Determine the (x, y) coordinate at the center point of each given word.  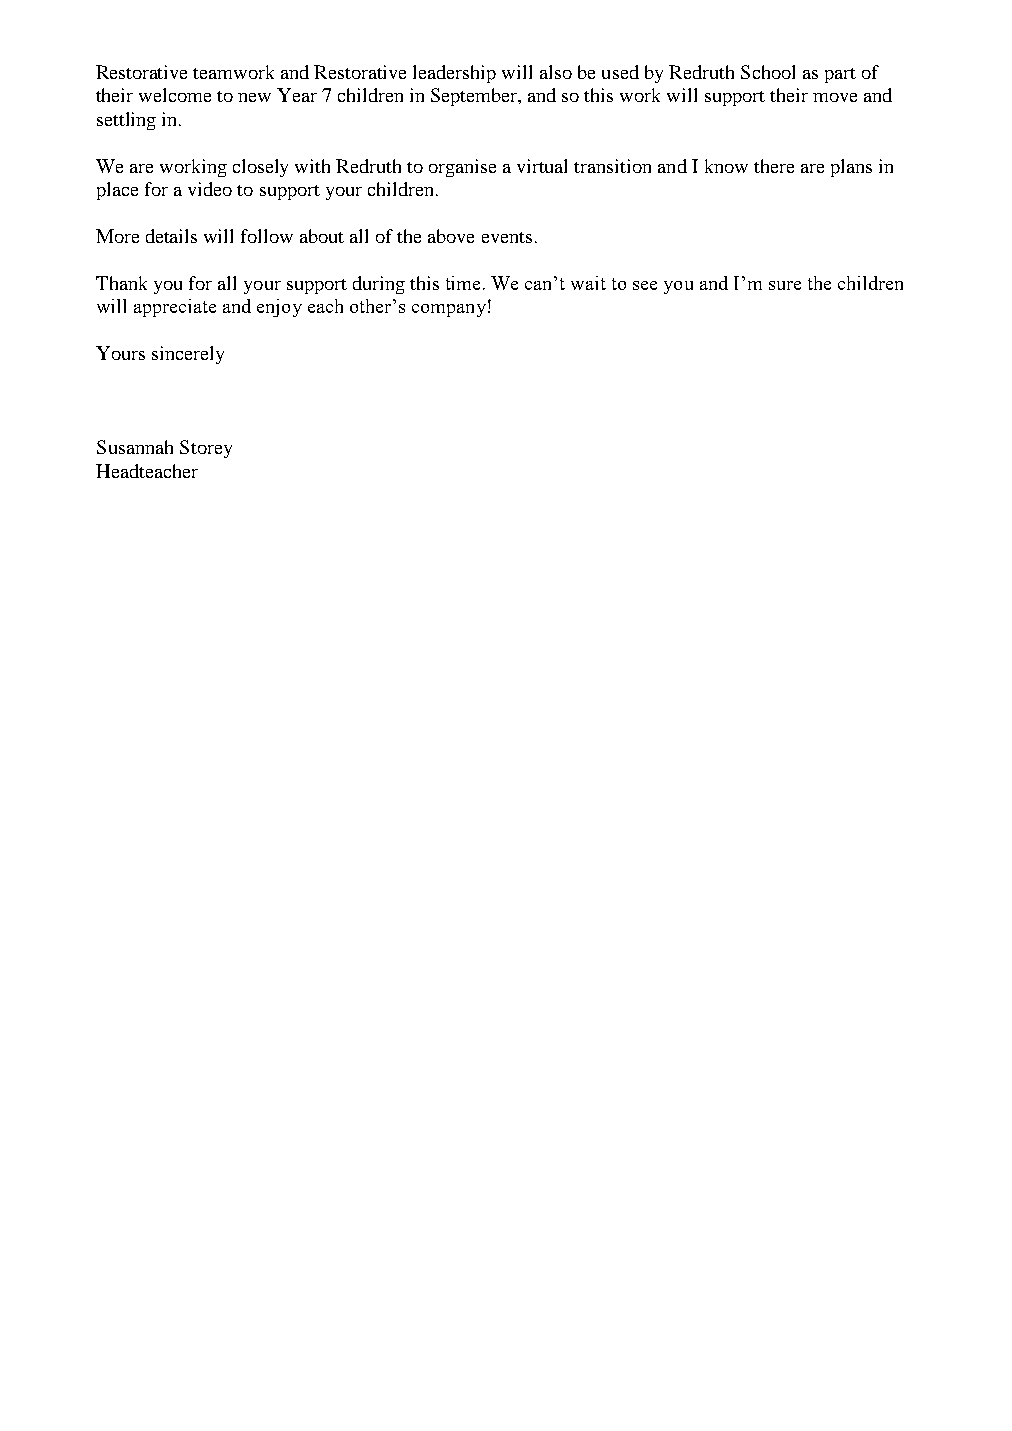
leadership (454, 74)
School (768, 72)
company (449, 310)
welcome (175, 95)
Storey (206, 449)
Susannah (135, 447)
